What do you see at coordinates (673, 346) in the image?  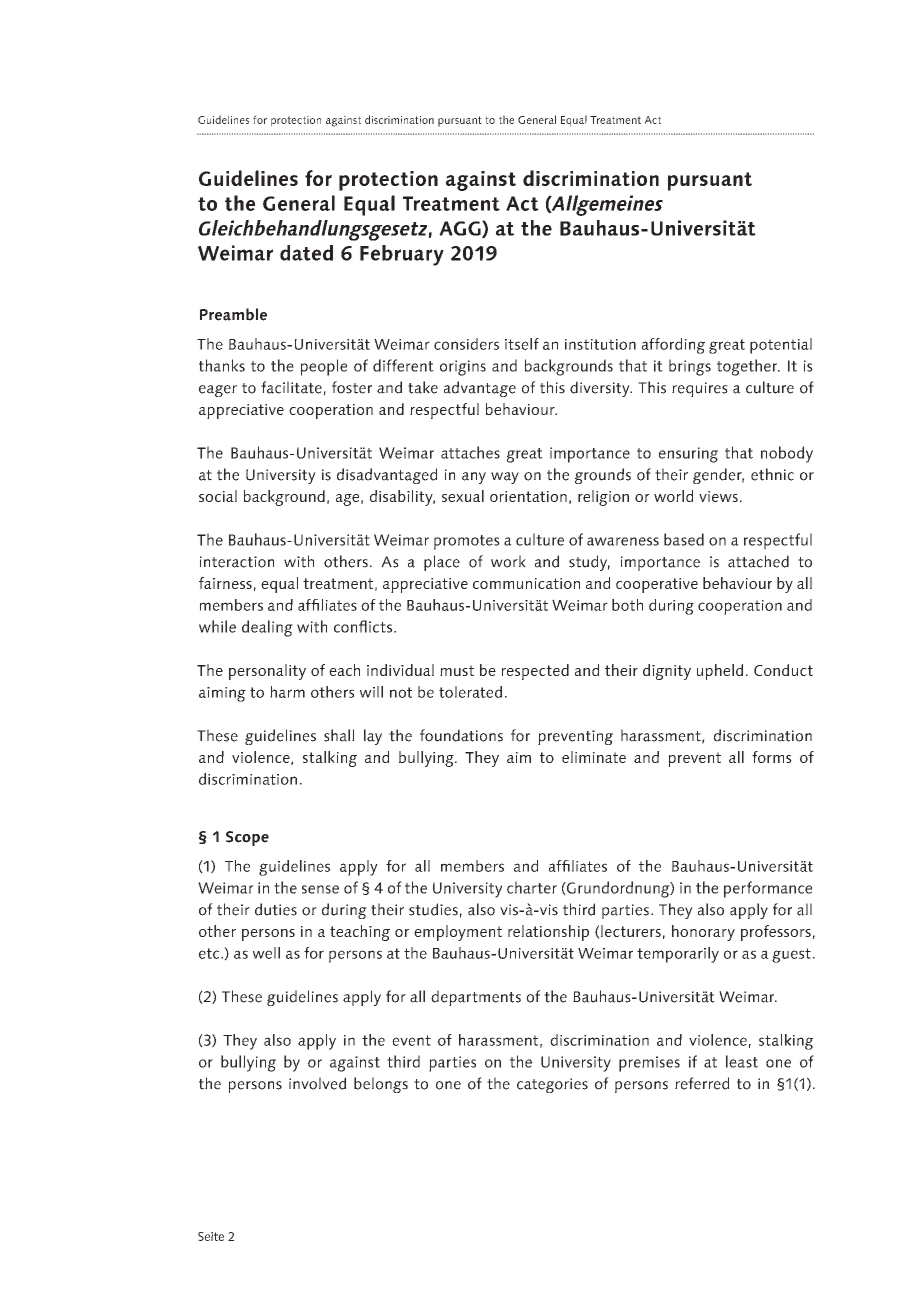 I see `affording` at bounding box center [673, 346].
